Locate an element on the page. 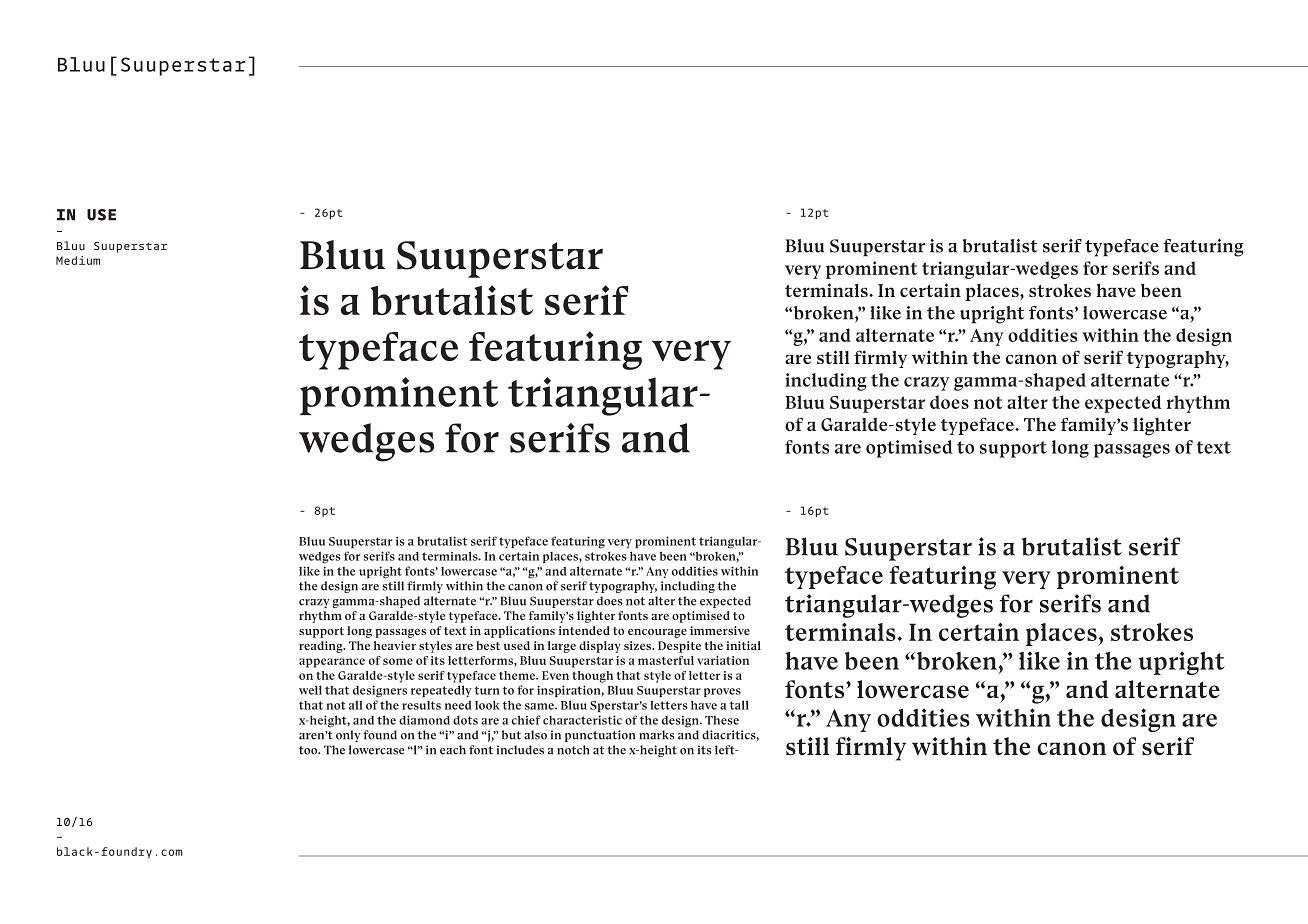  heavier is located at coordinates (395, 645).
